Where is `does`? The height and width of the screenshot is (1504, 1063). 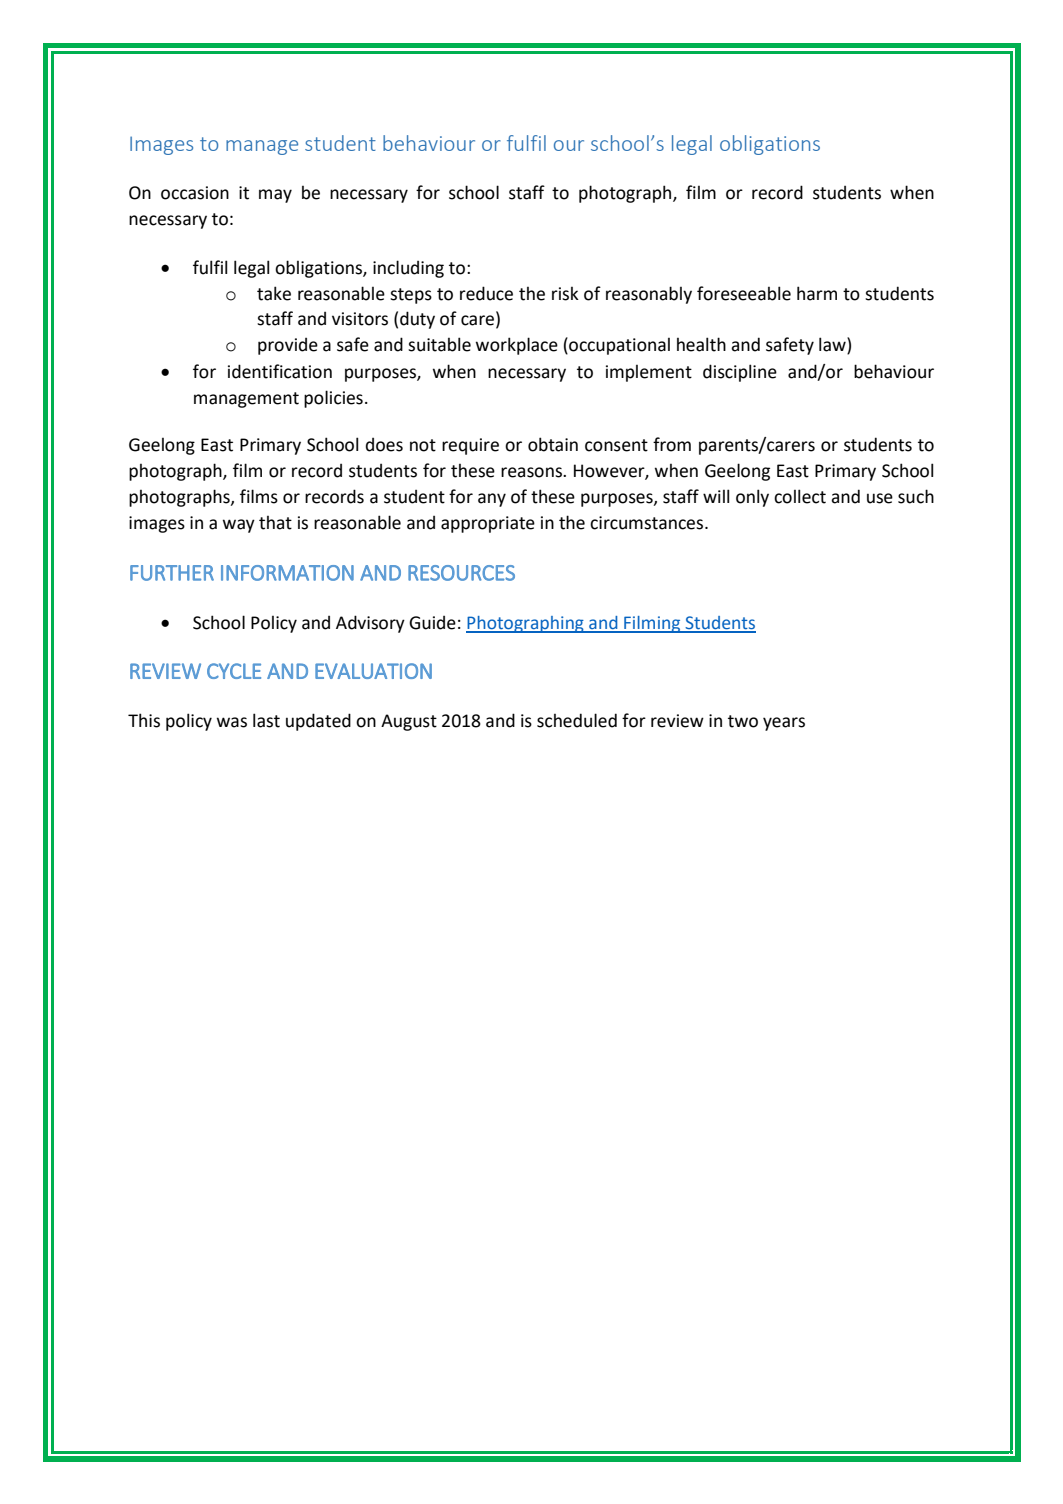 does is located at coordinates (384, 445).
